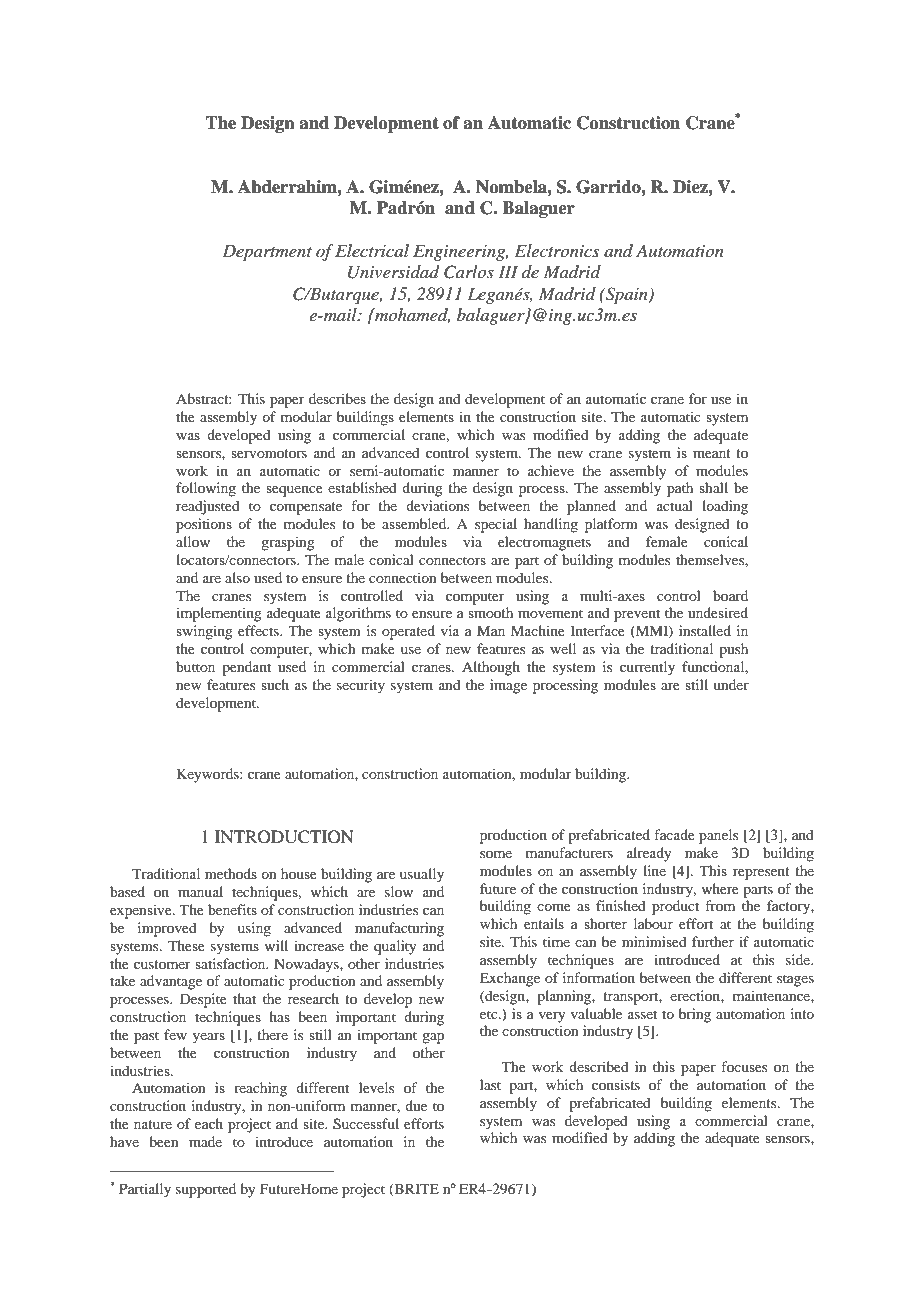 This screenshot has height=1308, width=924. I want to click on where, so click(720, 888).
